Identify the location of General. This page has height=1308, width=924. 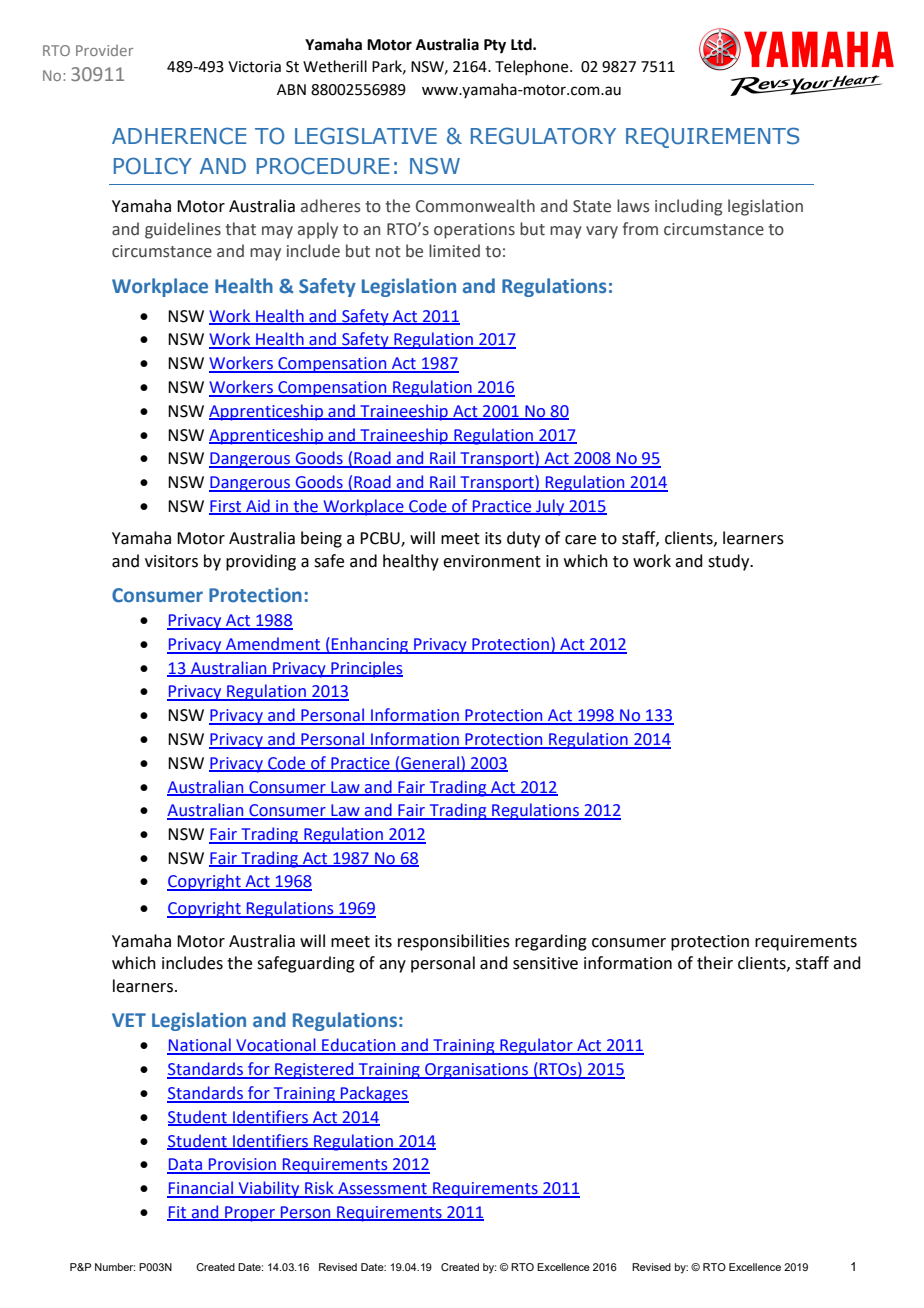
(430, 763).
